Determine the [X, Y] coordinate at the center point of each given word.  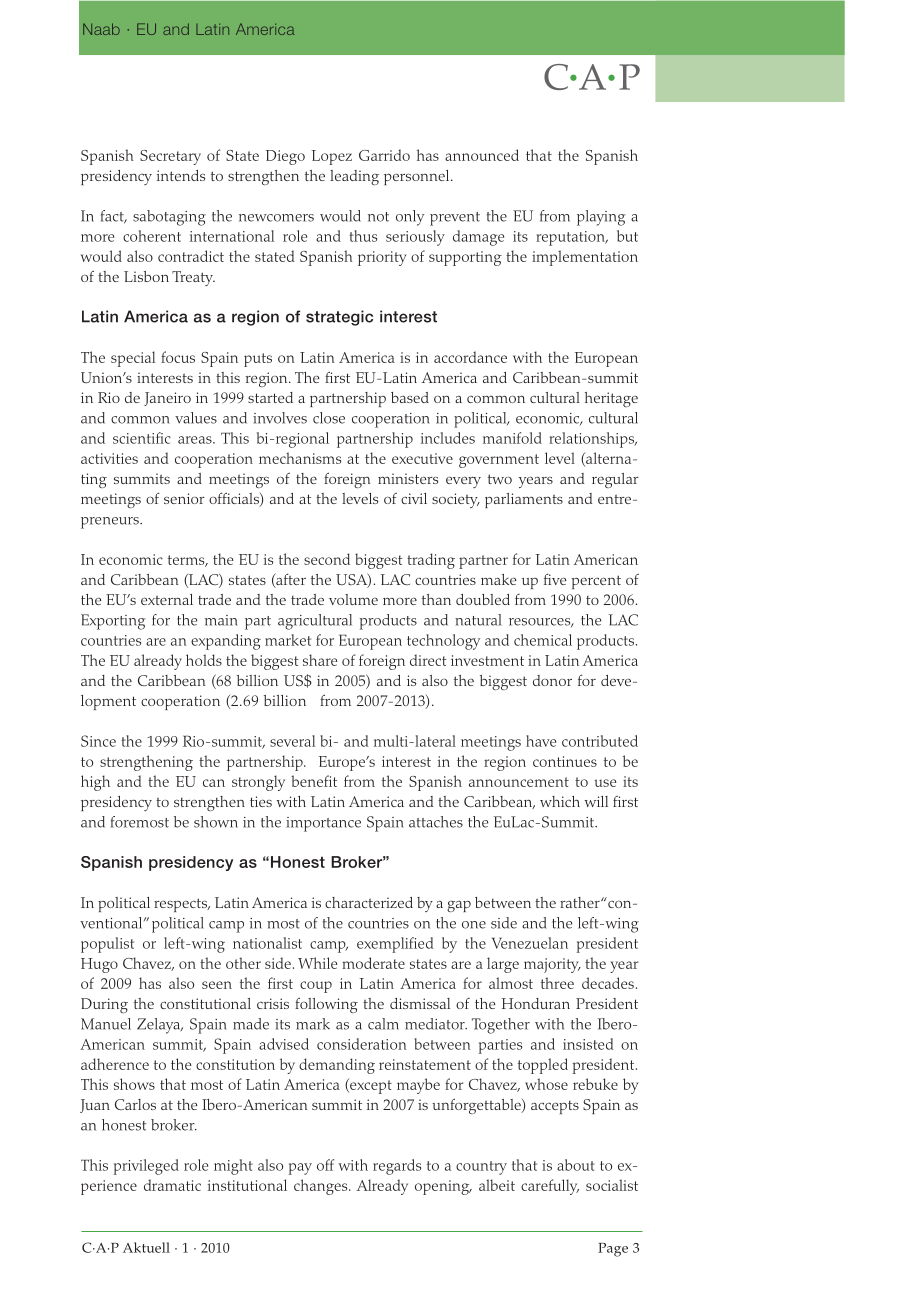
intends [181, 175]
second [327, 559]
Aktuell [146, 1247]
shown [216, 822]
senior [184, 498]
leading [354, 177]
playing [601, 218]
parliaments [524, 500]
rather [581, 902]
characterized [369, 902]
